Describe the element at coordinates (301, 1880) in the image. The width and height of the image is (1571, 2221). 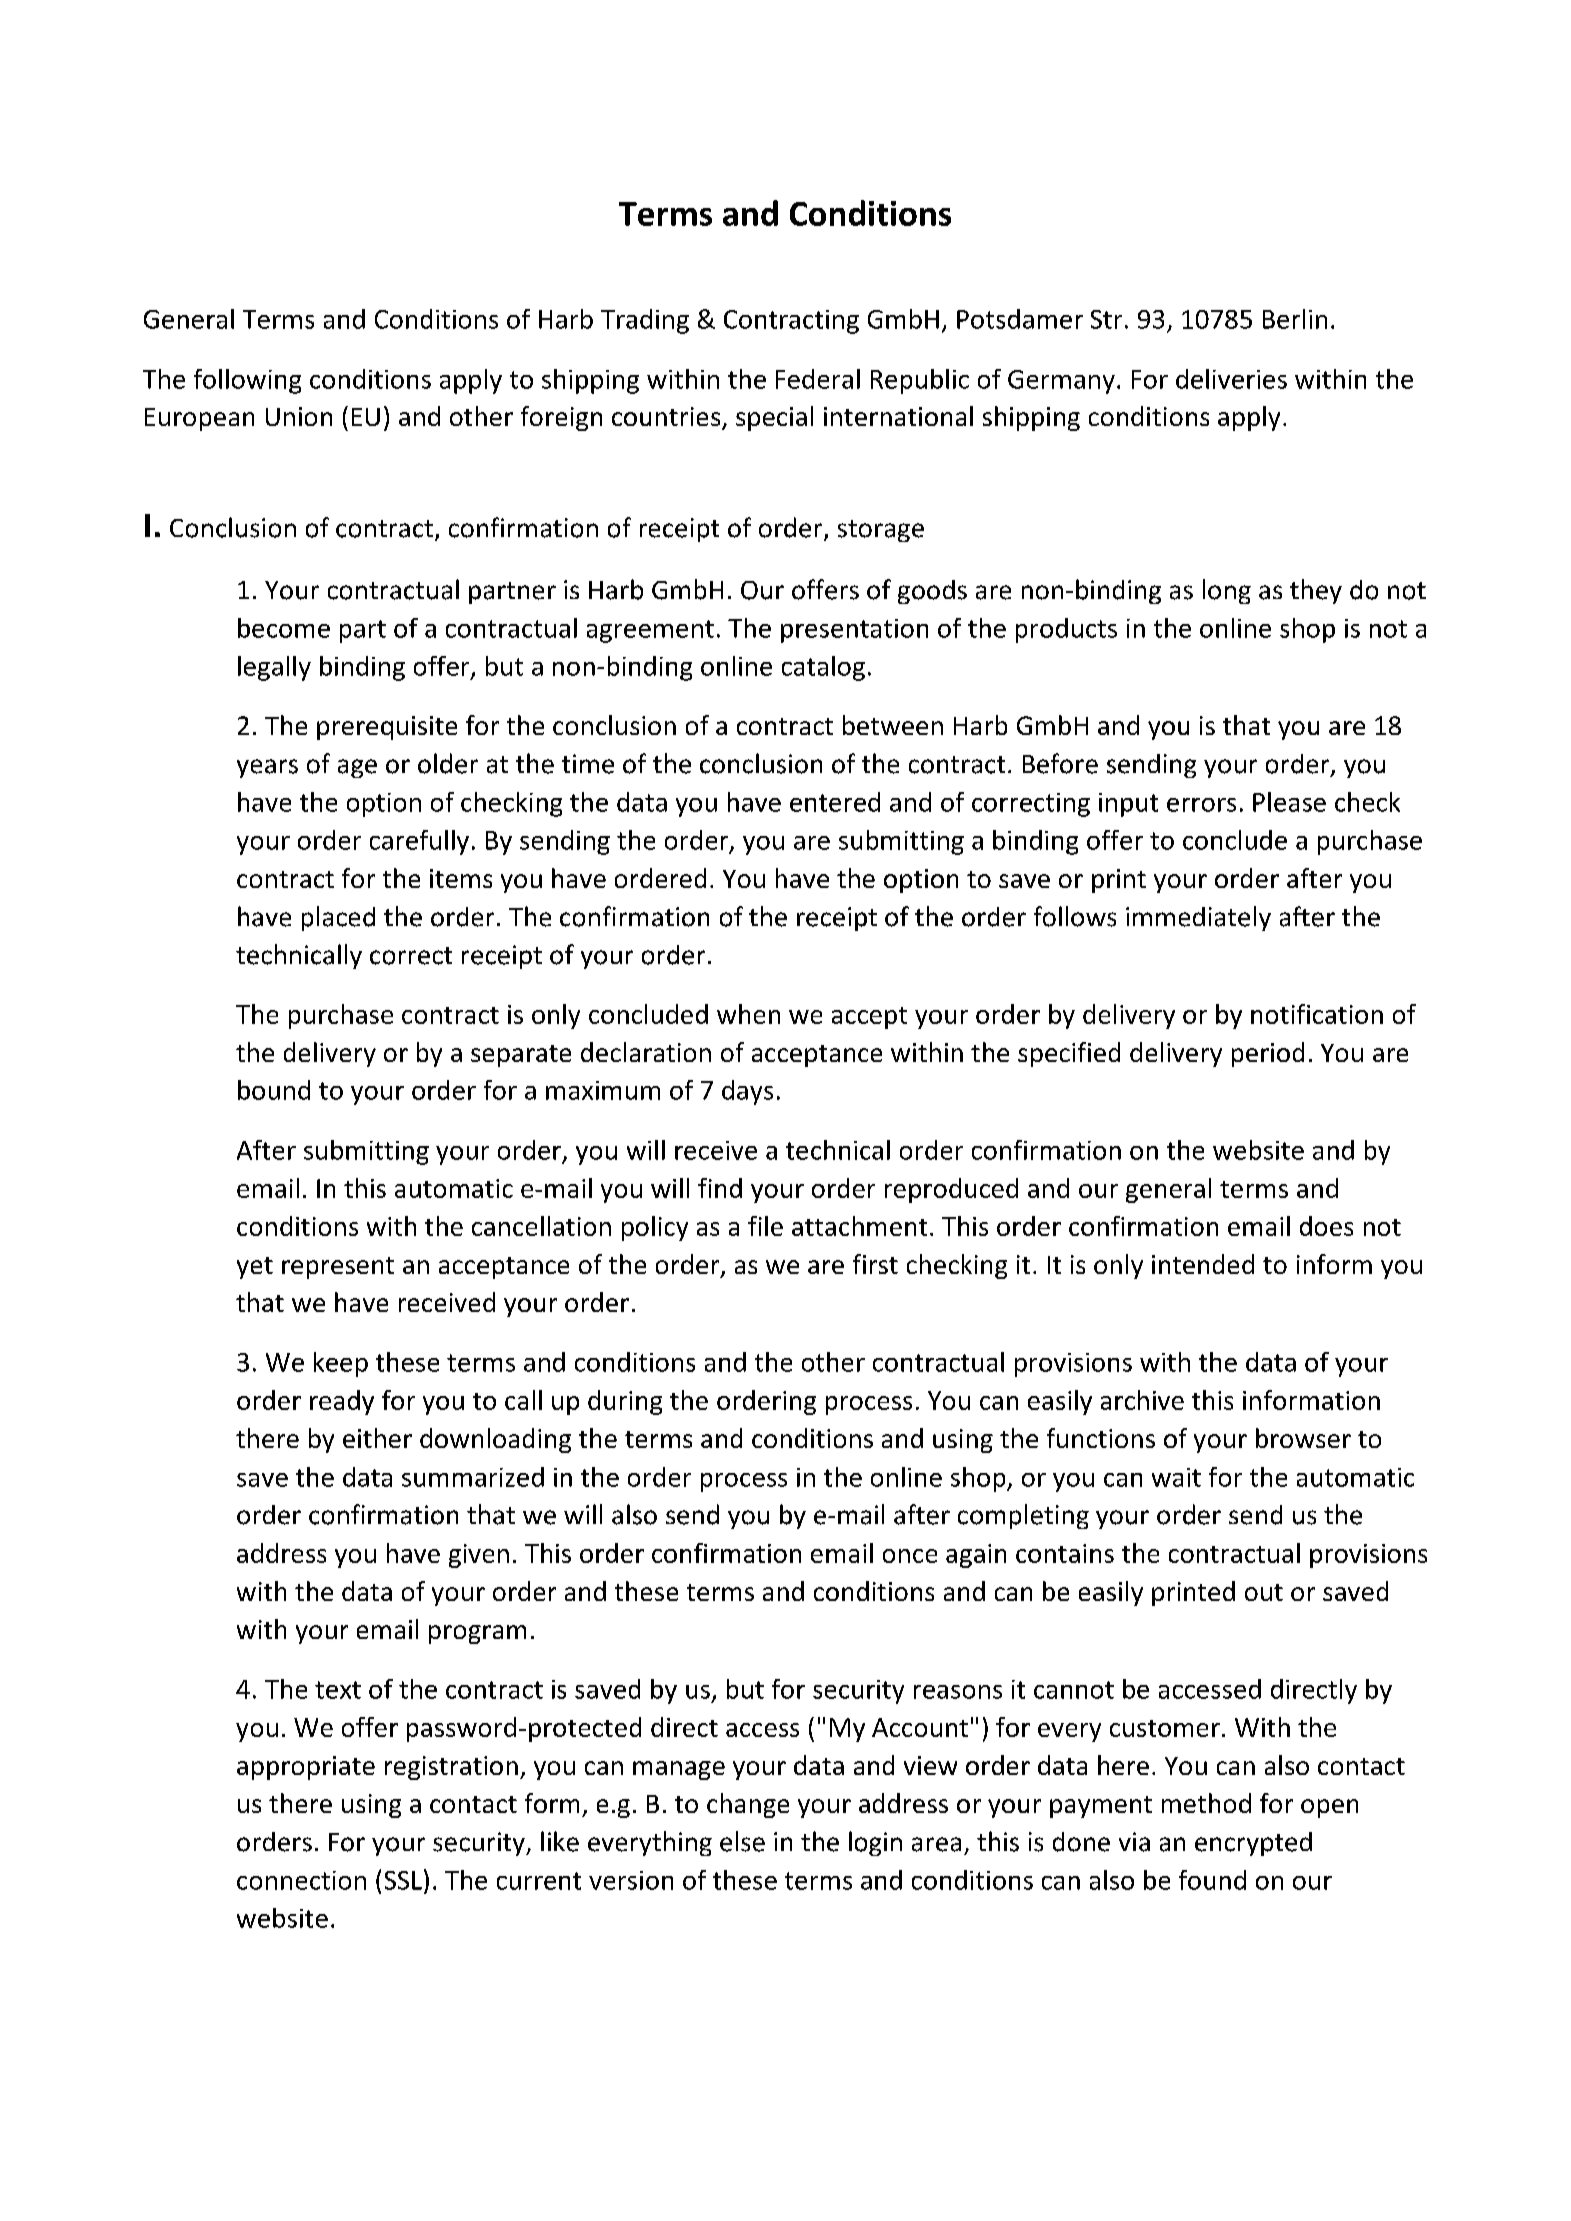
I see `connection` at that location.
